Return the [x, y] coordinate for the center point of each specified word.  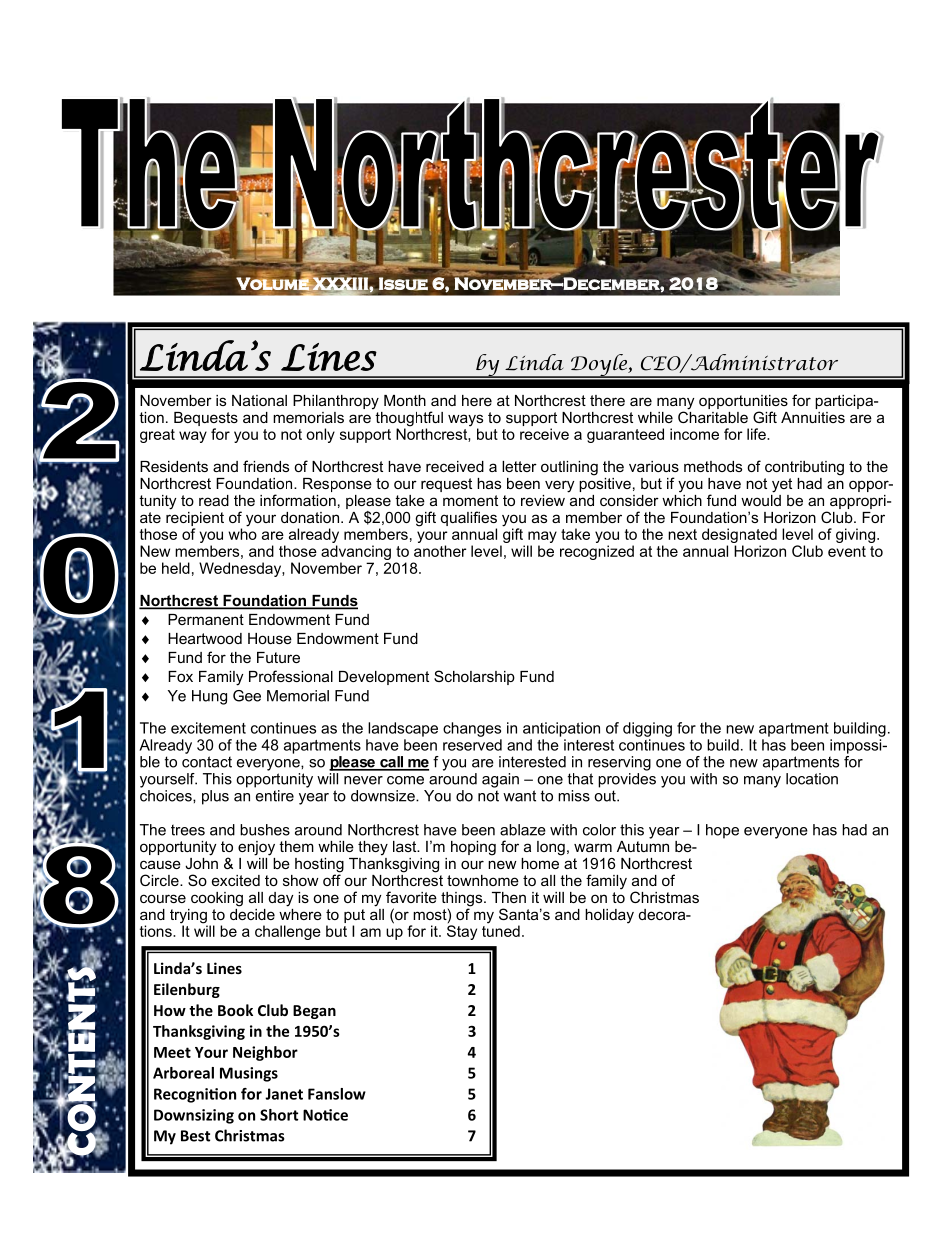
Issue [403, 284]
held [176, 568]
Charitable [713, 416]
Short [279, 1115]
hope [722, 831]
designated [739, 537]
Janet [284, 1094]
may [542, 538]
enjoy [256, 848]
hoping [473, 848]
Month [405, 400]
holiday [609, 916]
